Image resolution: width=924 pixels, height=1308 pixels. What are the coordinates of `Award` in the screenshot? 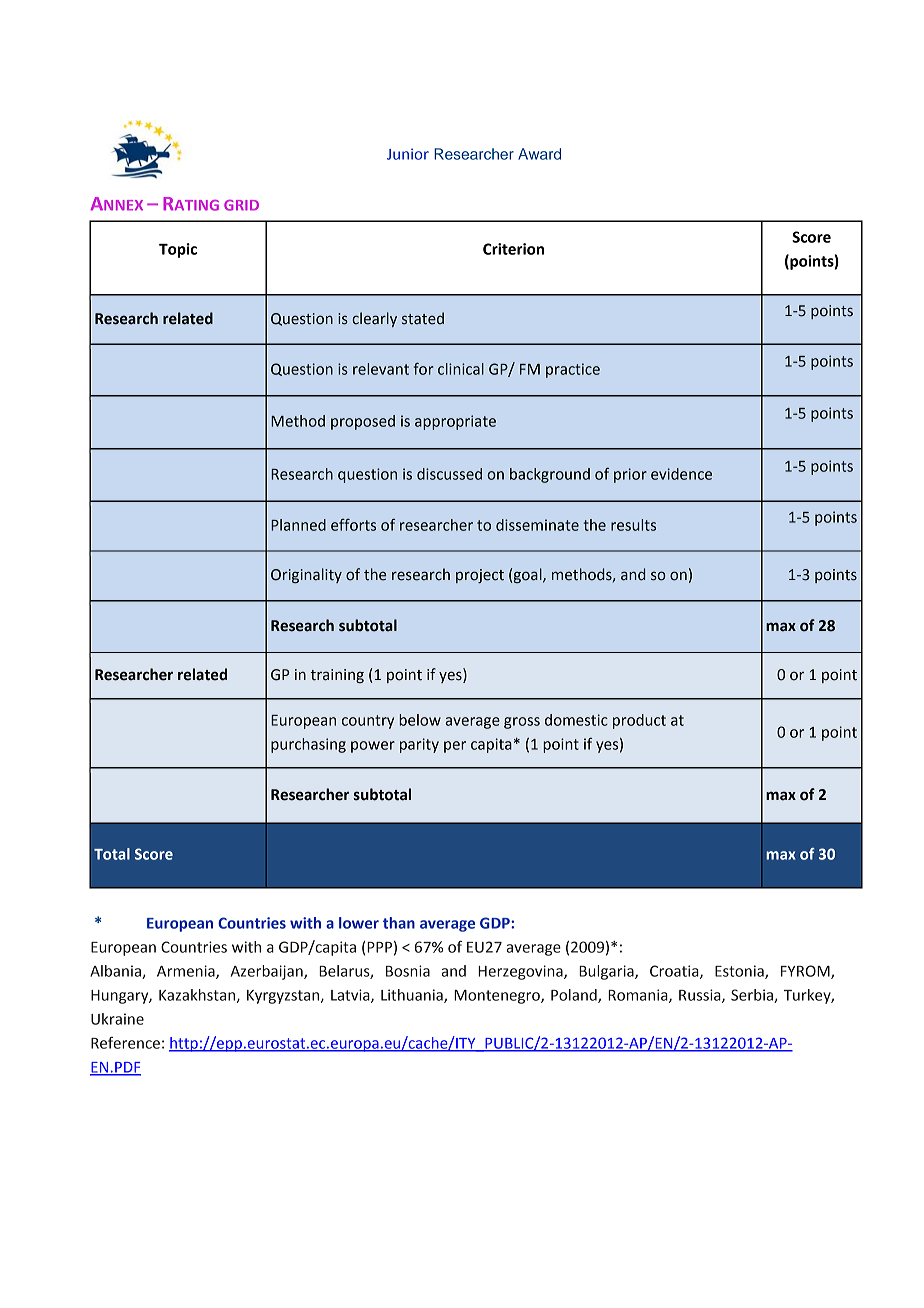 It's located at (539, 154).
